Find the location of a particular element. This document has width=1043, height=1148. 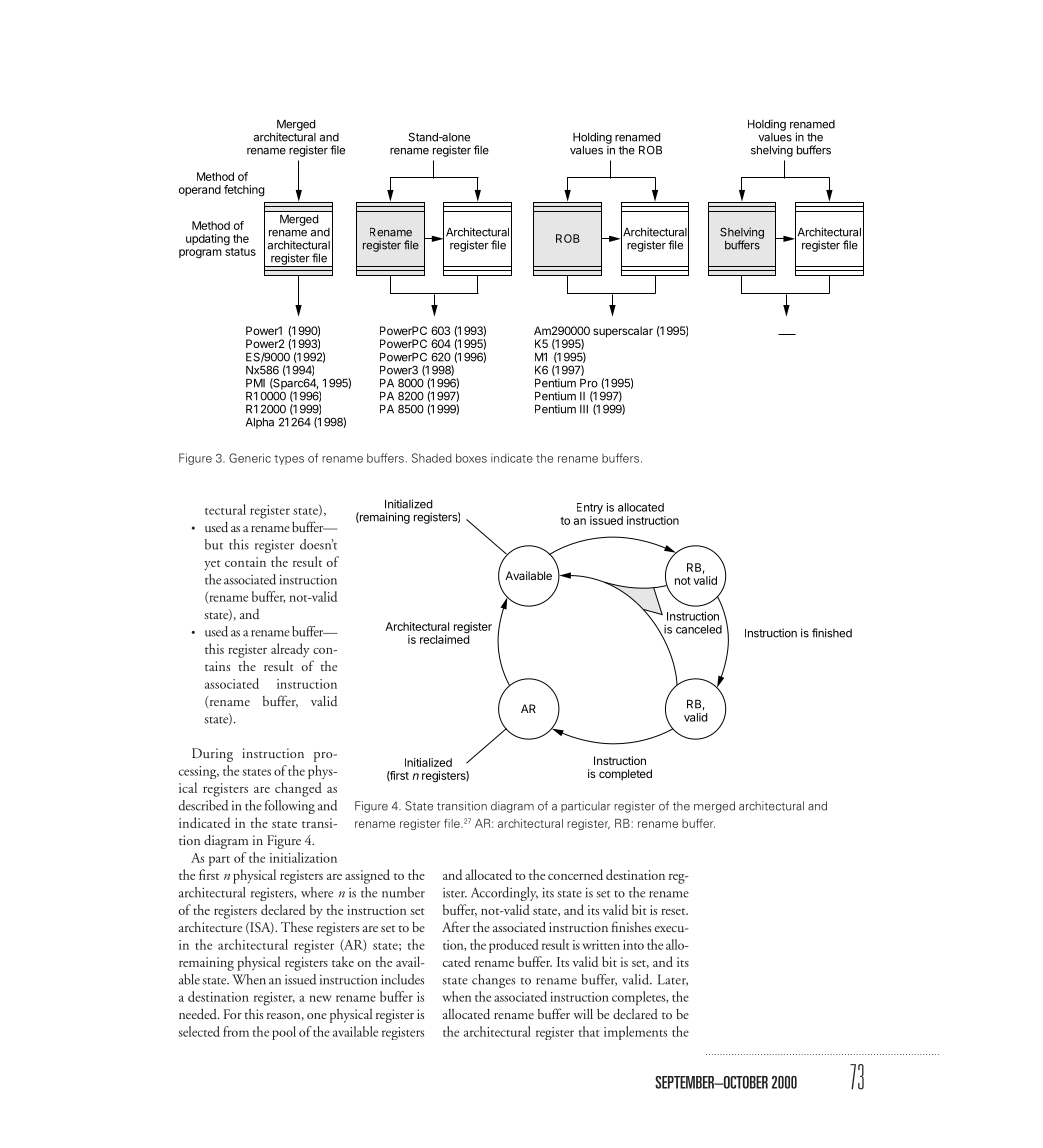

superscalar is located at coordinates (623, 332).
